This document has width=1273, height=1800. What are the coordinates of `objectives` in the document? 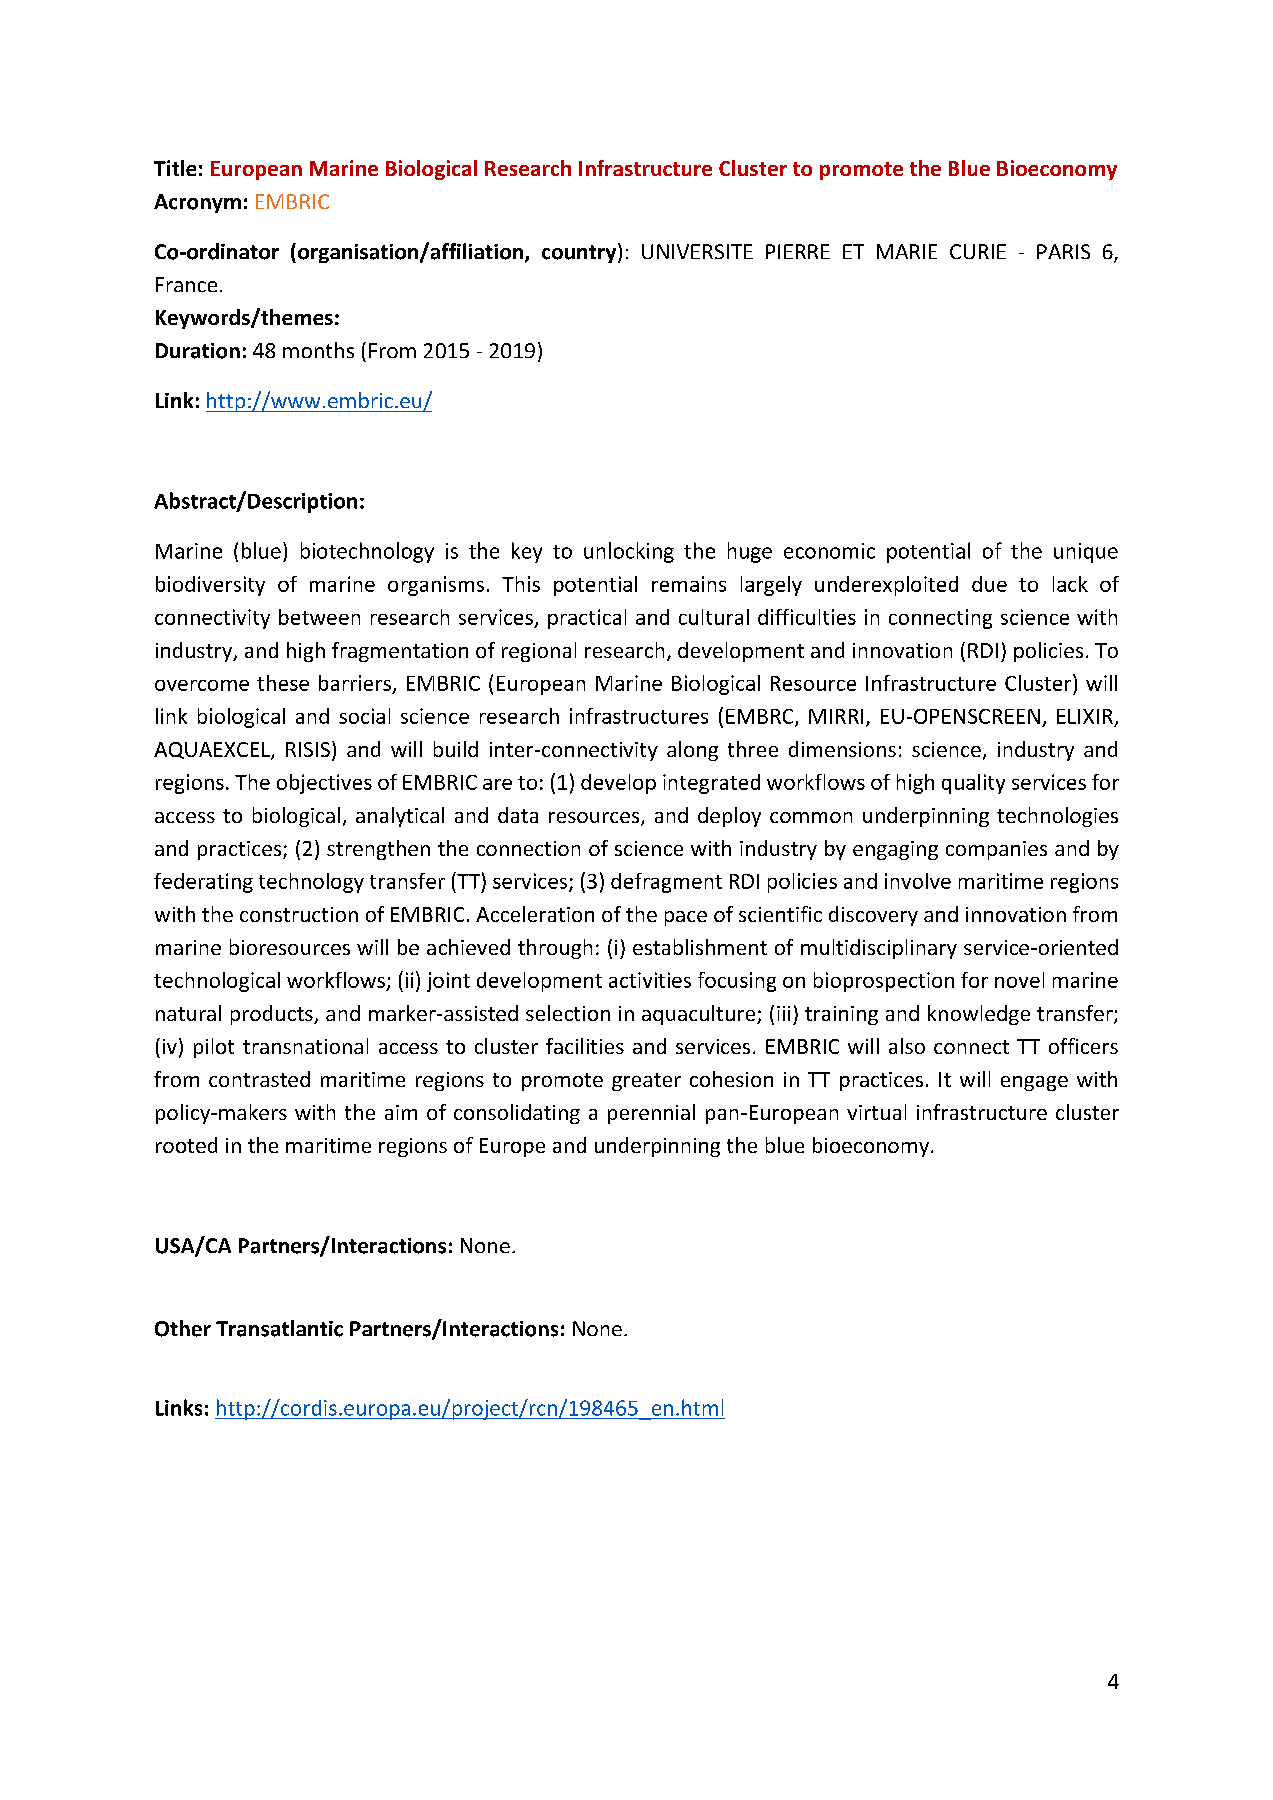 It's located at (324, 784).
